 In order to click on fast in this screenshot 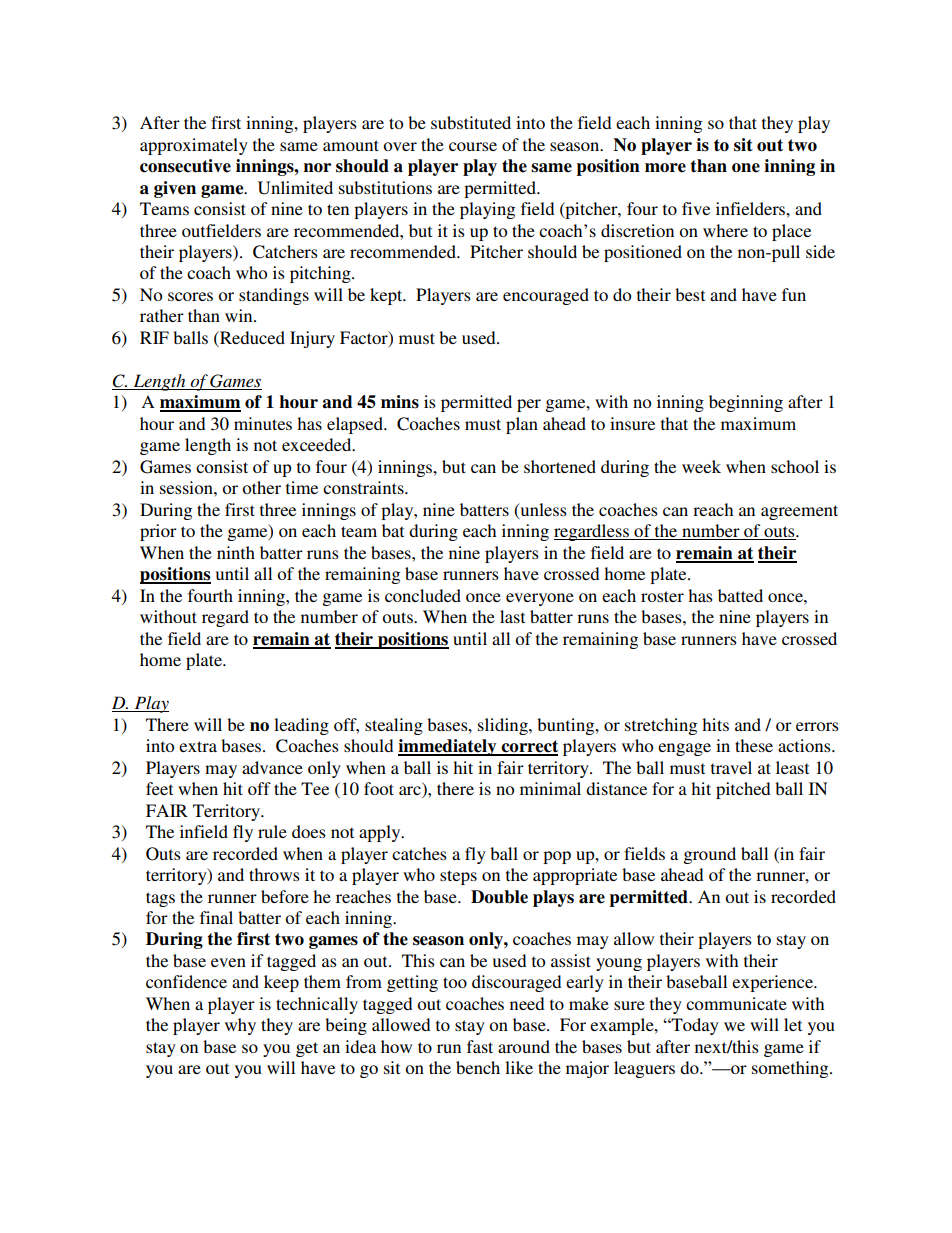, I will do `click(480, 1046)`.
